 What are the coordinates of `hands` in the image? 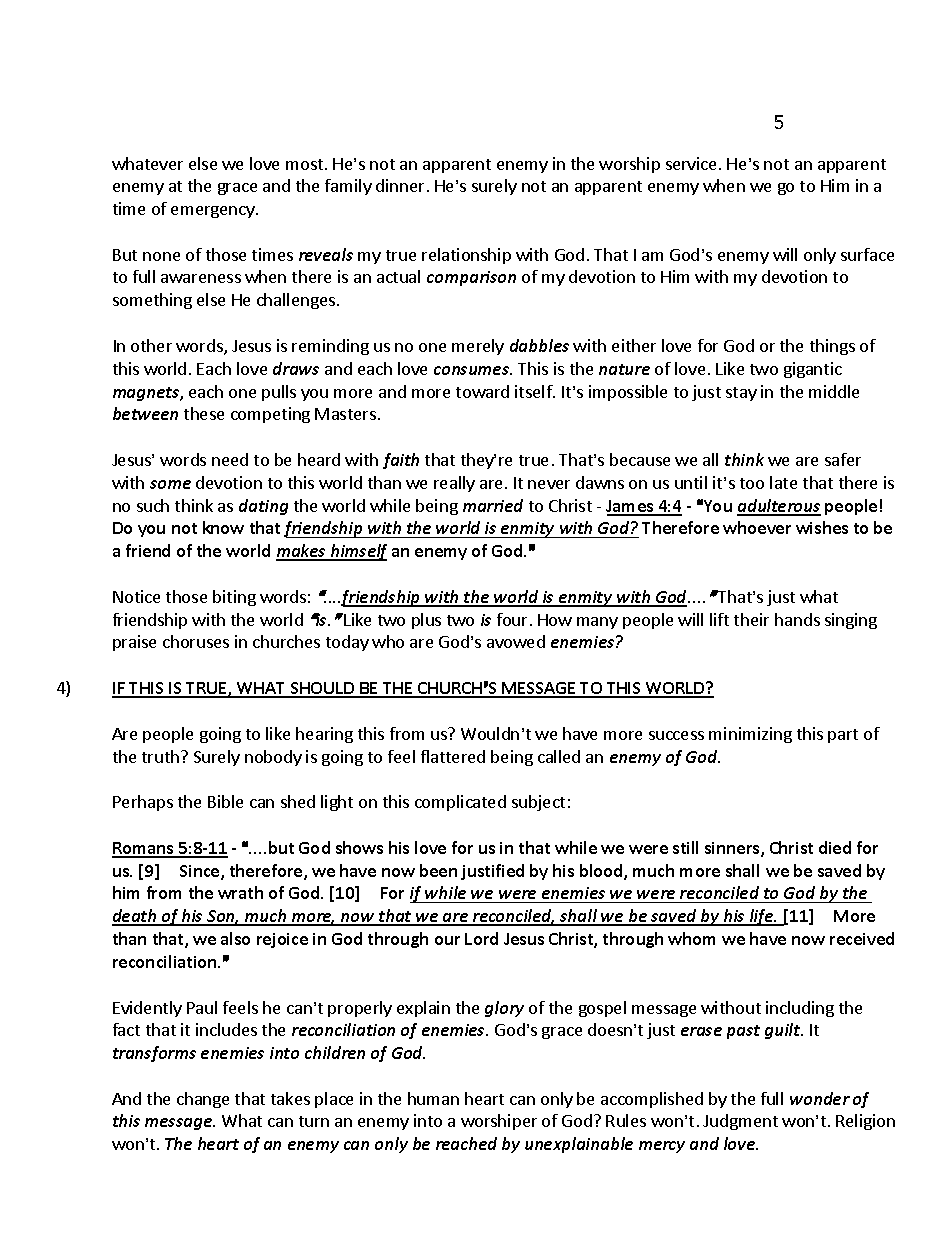 It's located at (797, 619).
